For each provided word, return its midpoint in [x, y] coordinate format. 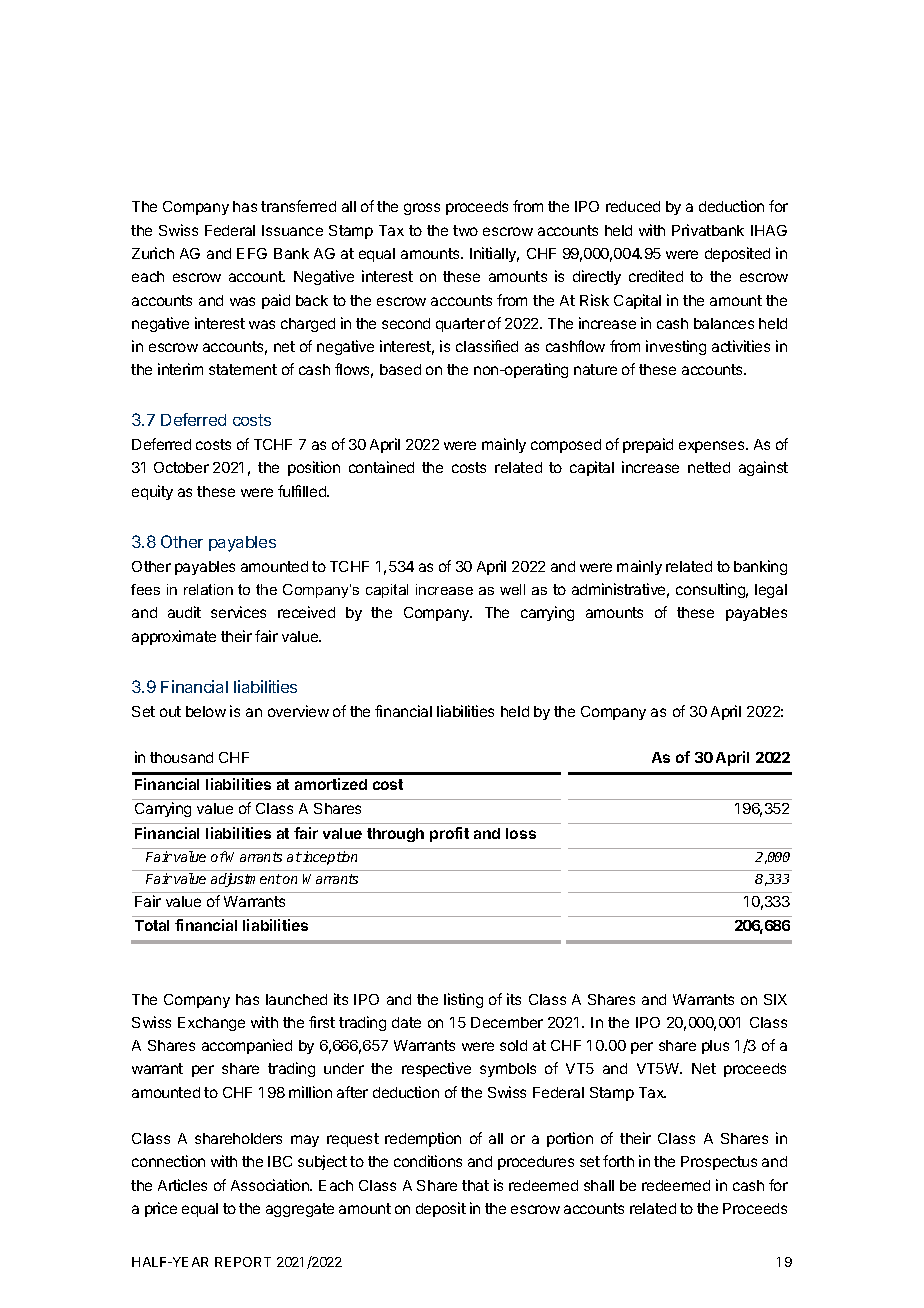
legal [771, 591]
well [512, 589]
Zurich [153, 253]
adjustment [246, 880]
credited [656, 276]
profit [449, 834]
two [465, 230]
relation [208, 589]
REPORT [243, 1262]
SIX [775, 999]
